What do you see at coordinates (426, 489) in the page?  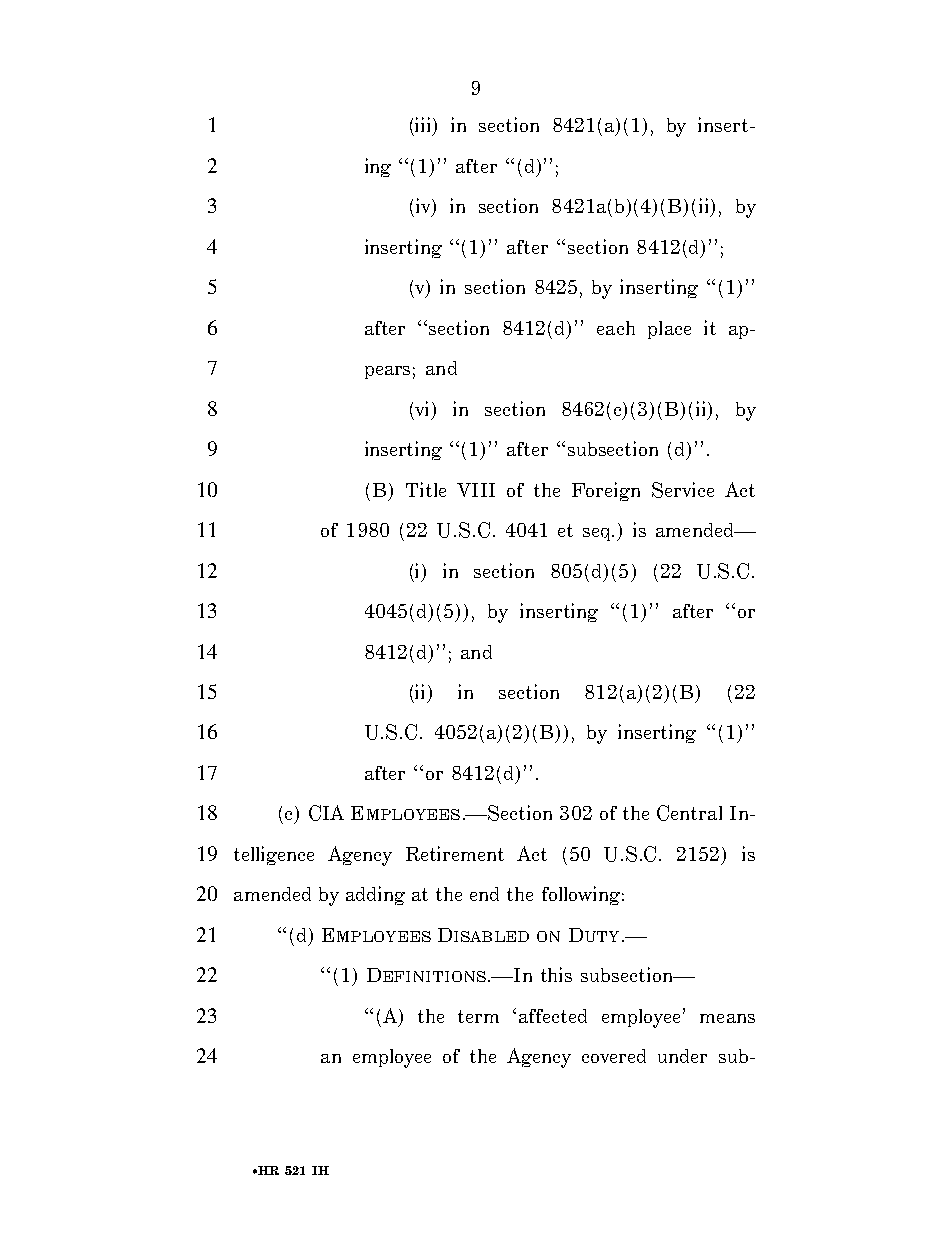 I see `Title` at bounding box center [426, 489].
